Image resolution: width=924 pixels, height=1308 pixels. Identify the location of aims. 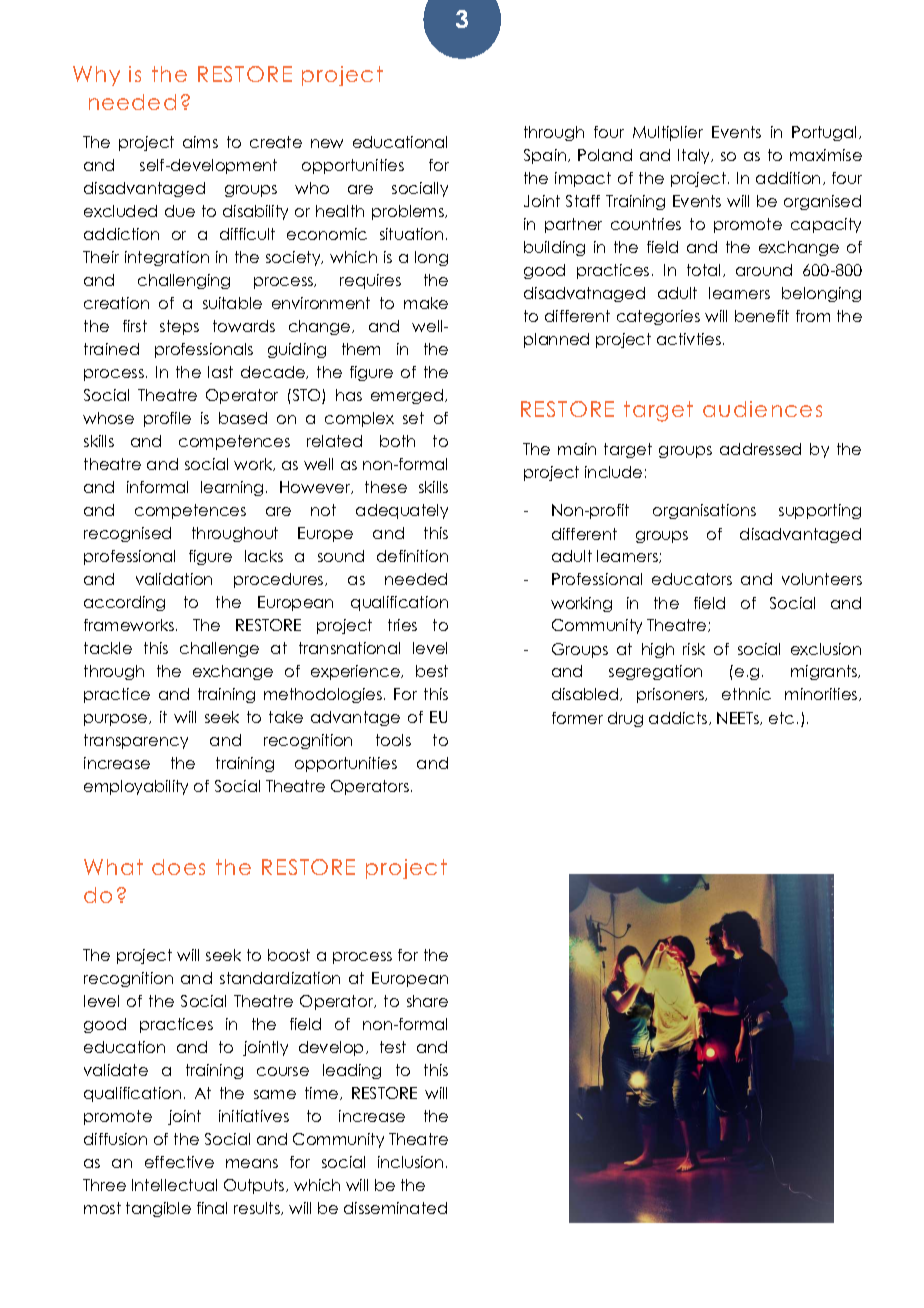
(200, 142).
